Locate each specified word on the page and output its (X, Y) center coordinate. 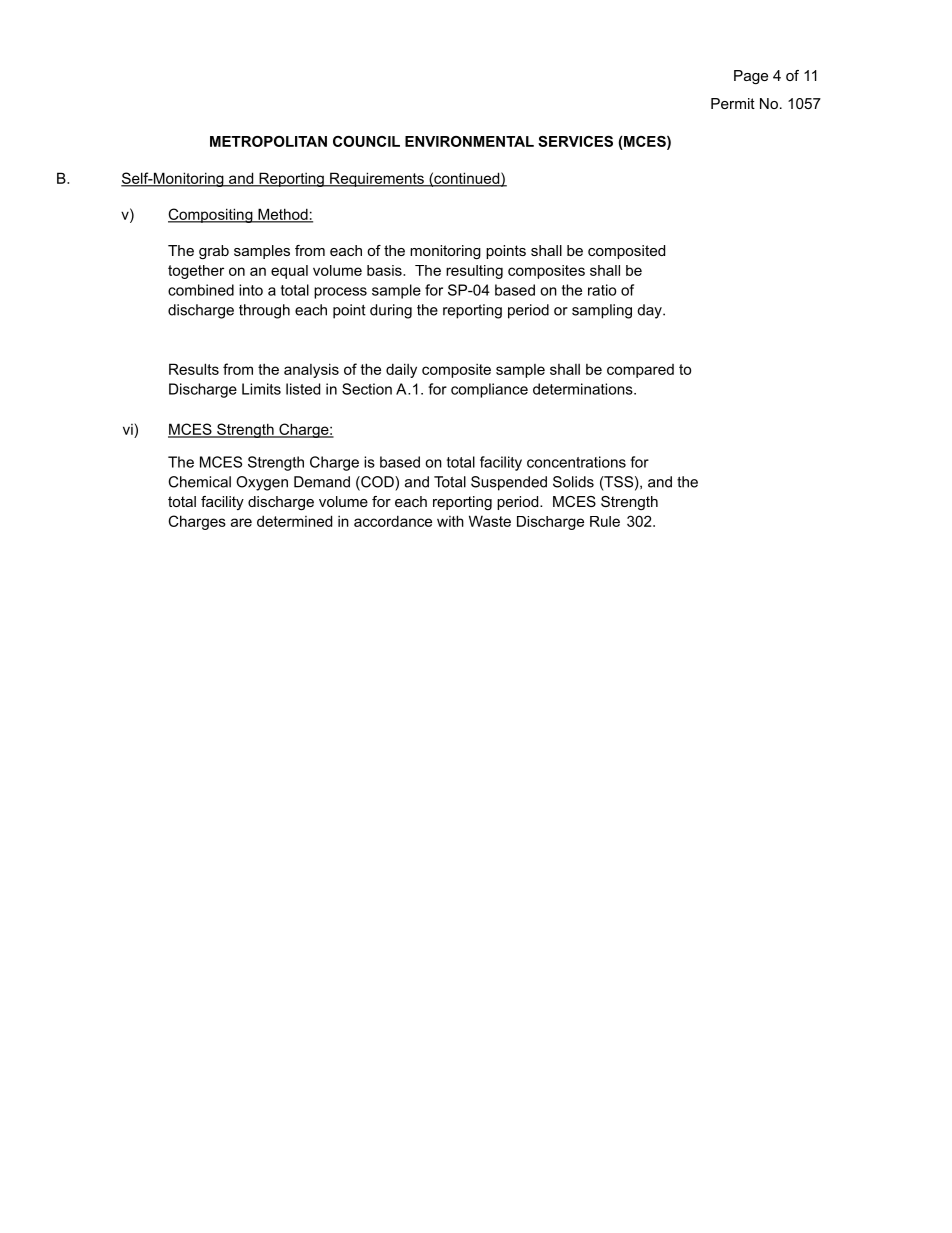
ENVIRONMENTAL (469, 141)
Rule (605, 521)
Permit (733, 103)
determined (294, 521)
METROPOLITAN (268, 141)
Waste (490, 521)
